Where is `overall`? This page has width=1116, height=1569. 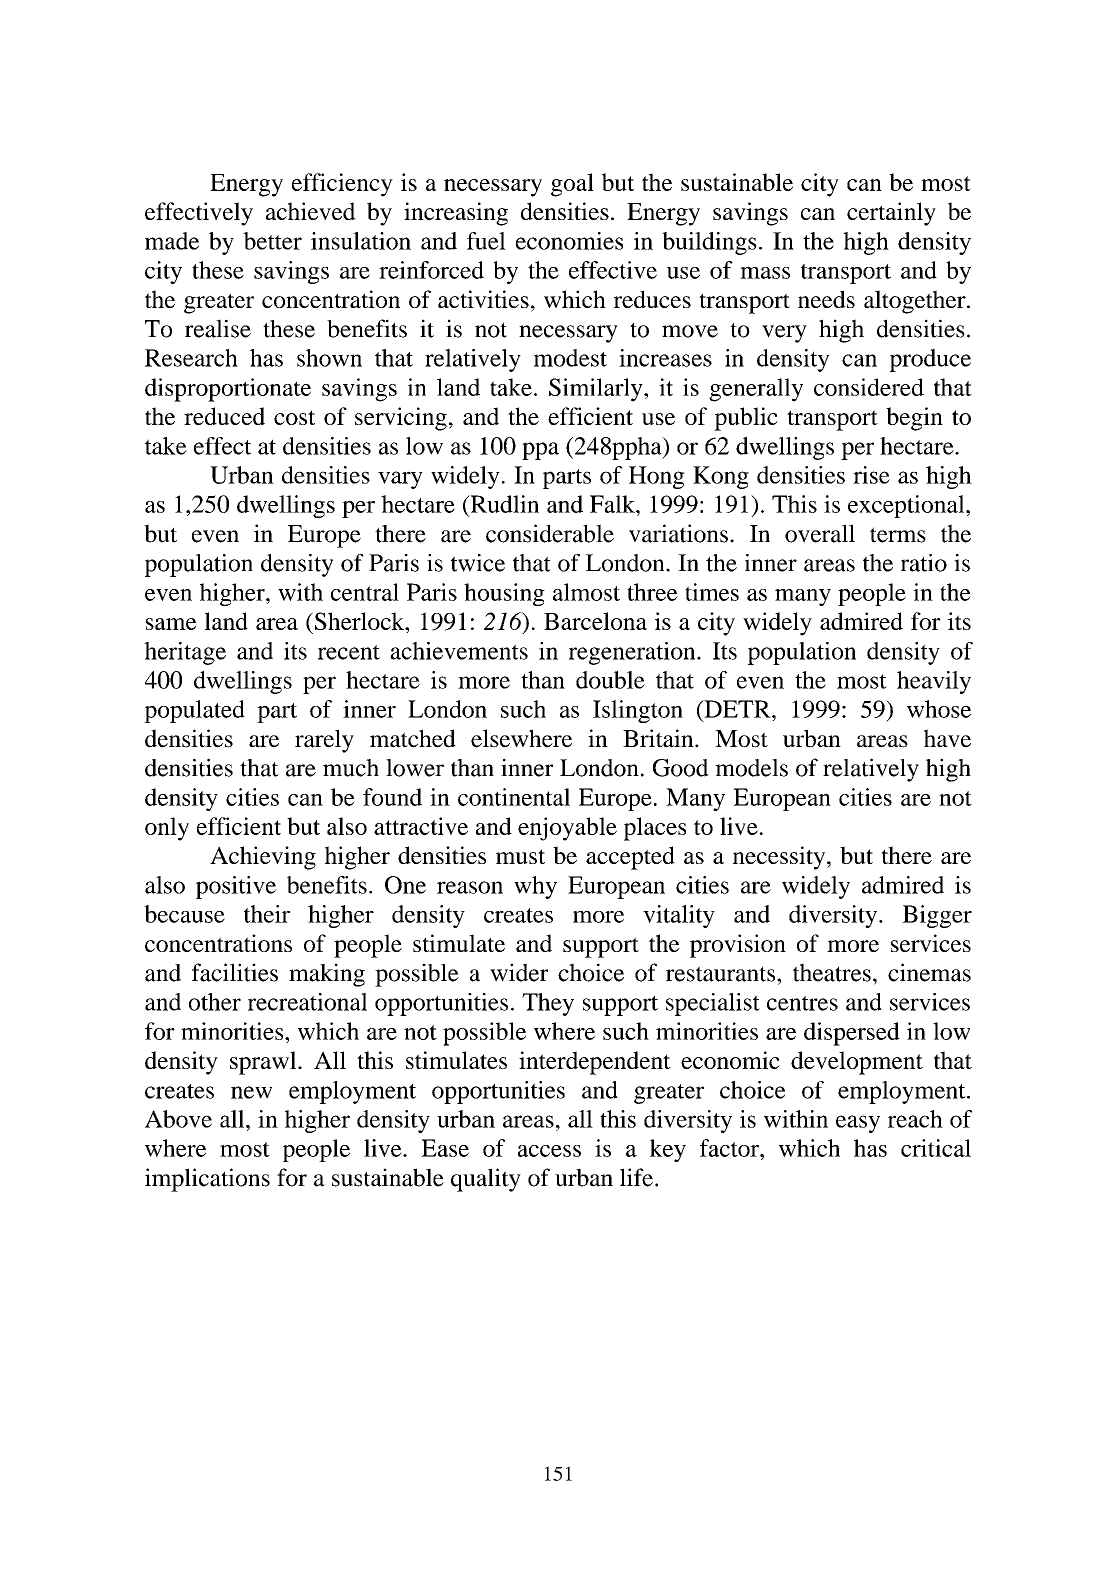 overall is located at coordinates (820, 533).
